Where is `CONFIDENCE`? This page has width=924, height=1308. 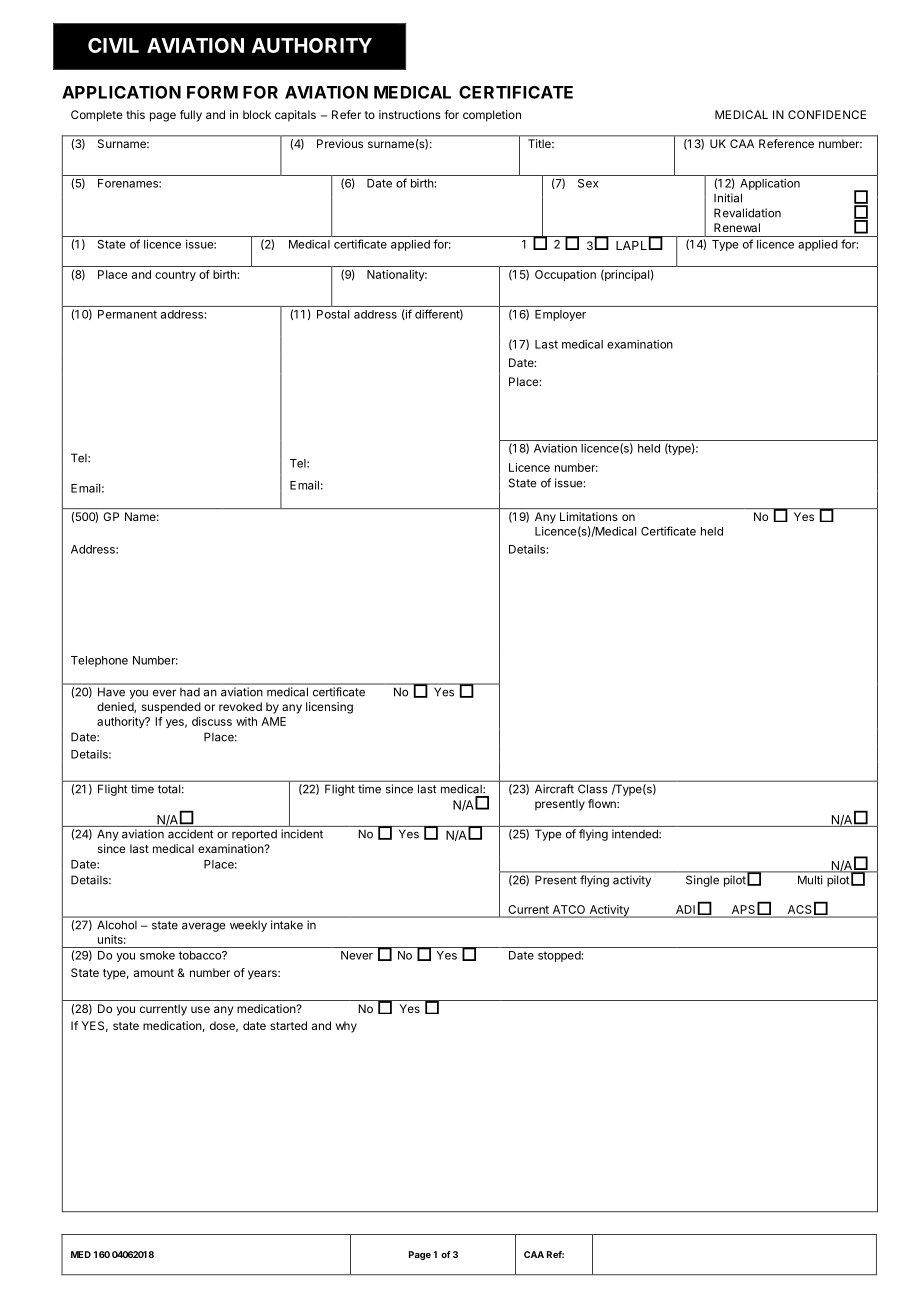
CONFIDENCE is located at coordinates (827, 114).
